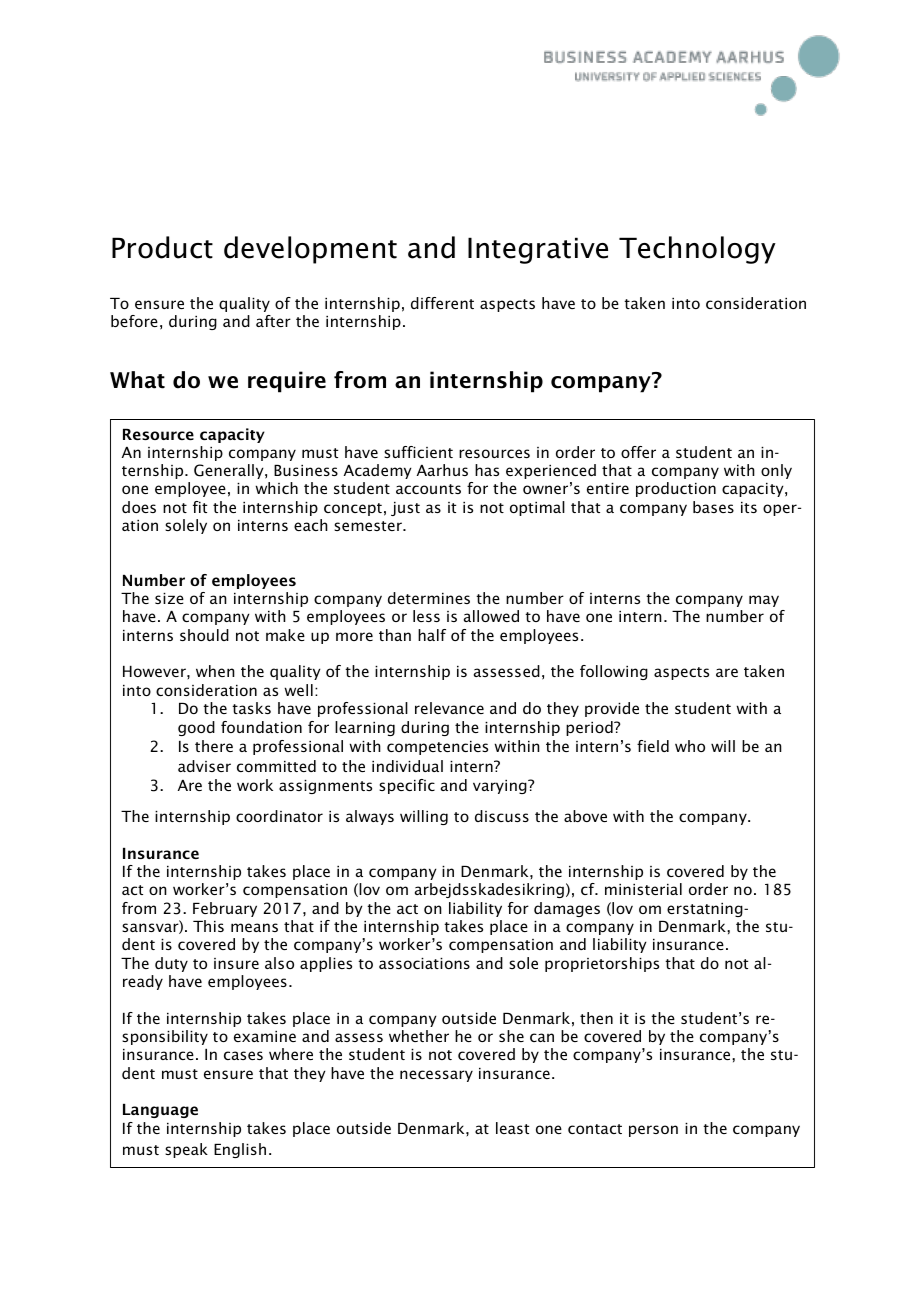 The image size is (924, 1308). Describe the element at coordinates (697, 250) in the screenshot. I see `Technology` at that location.
